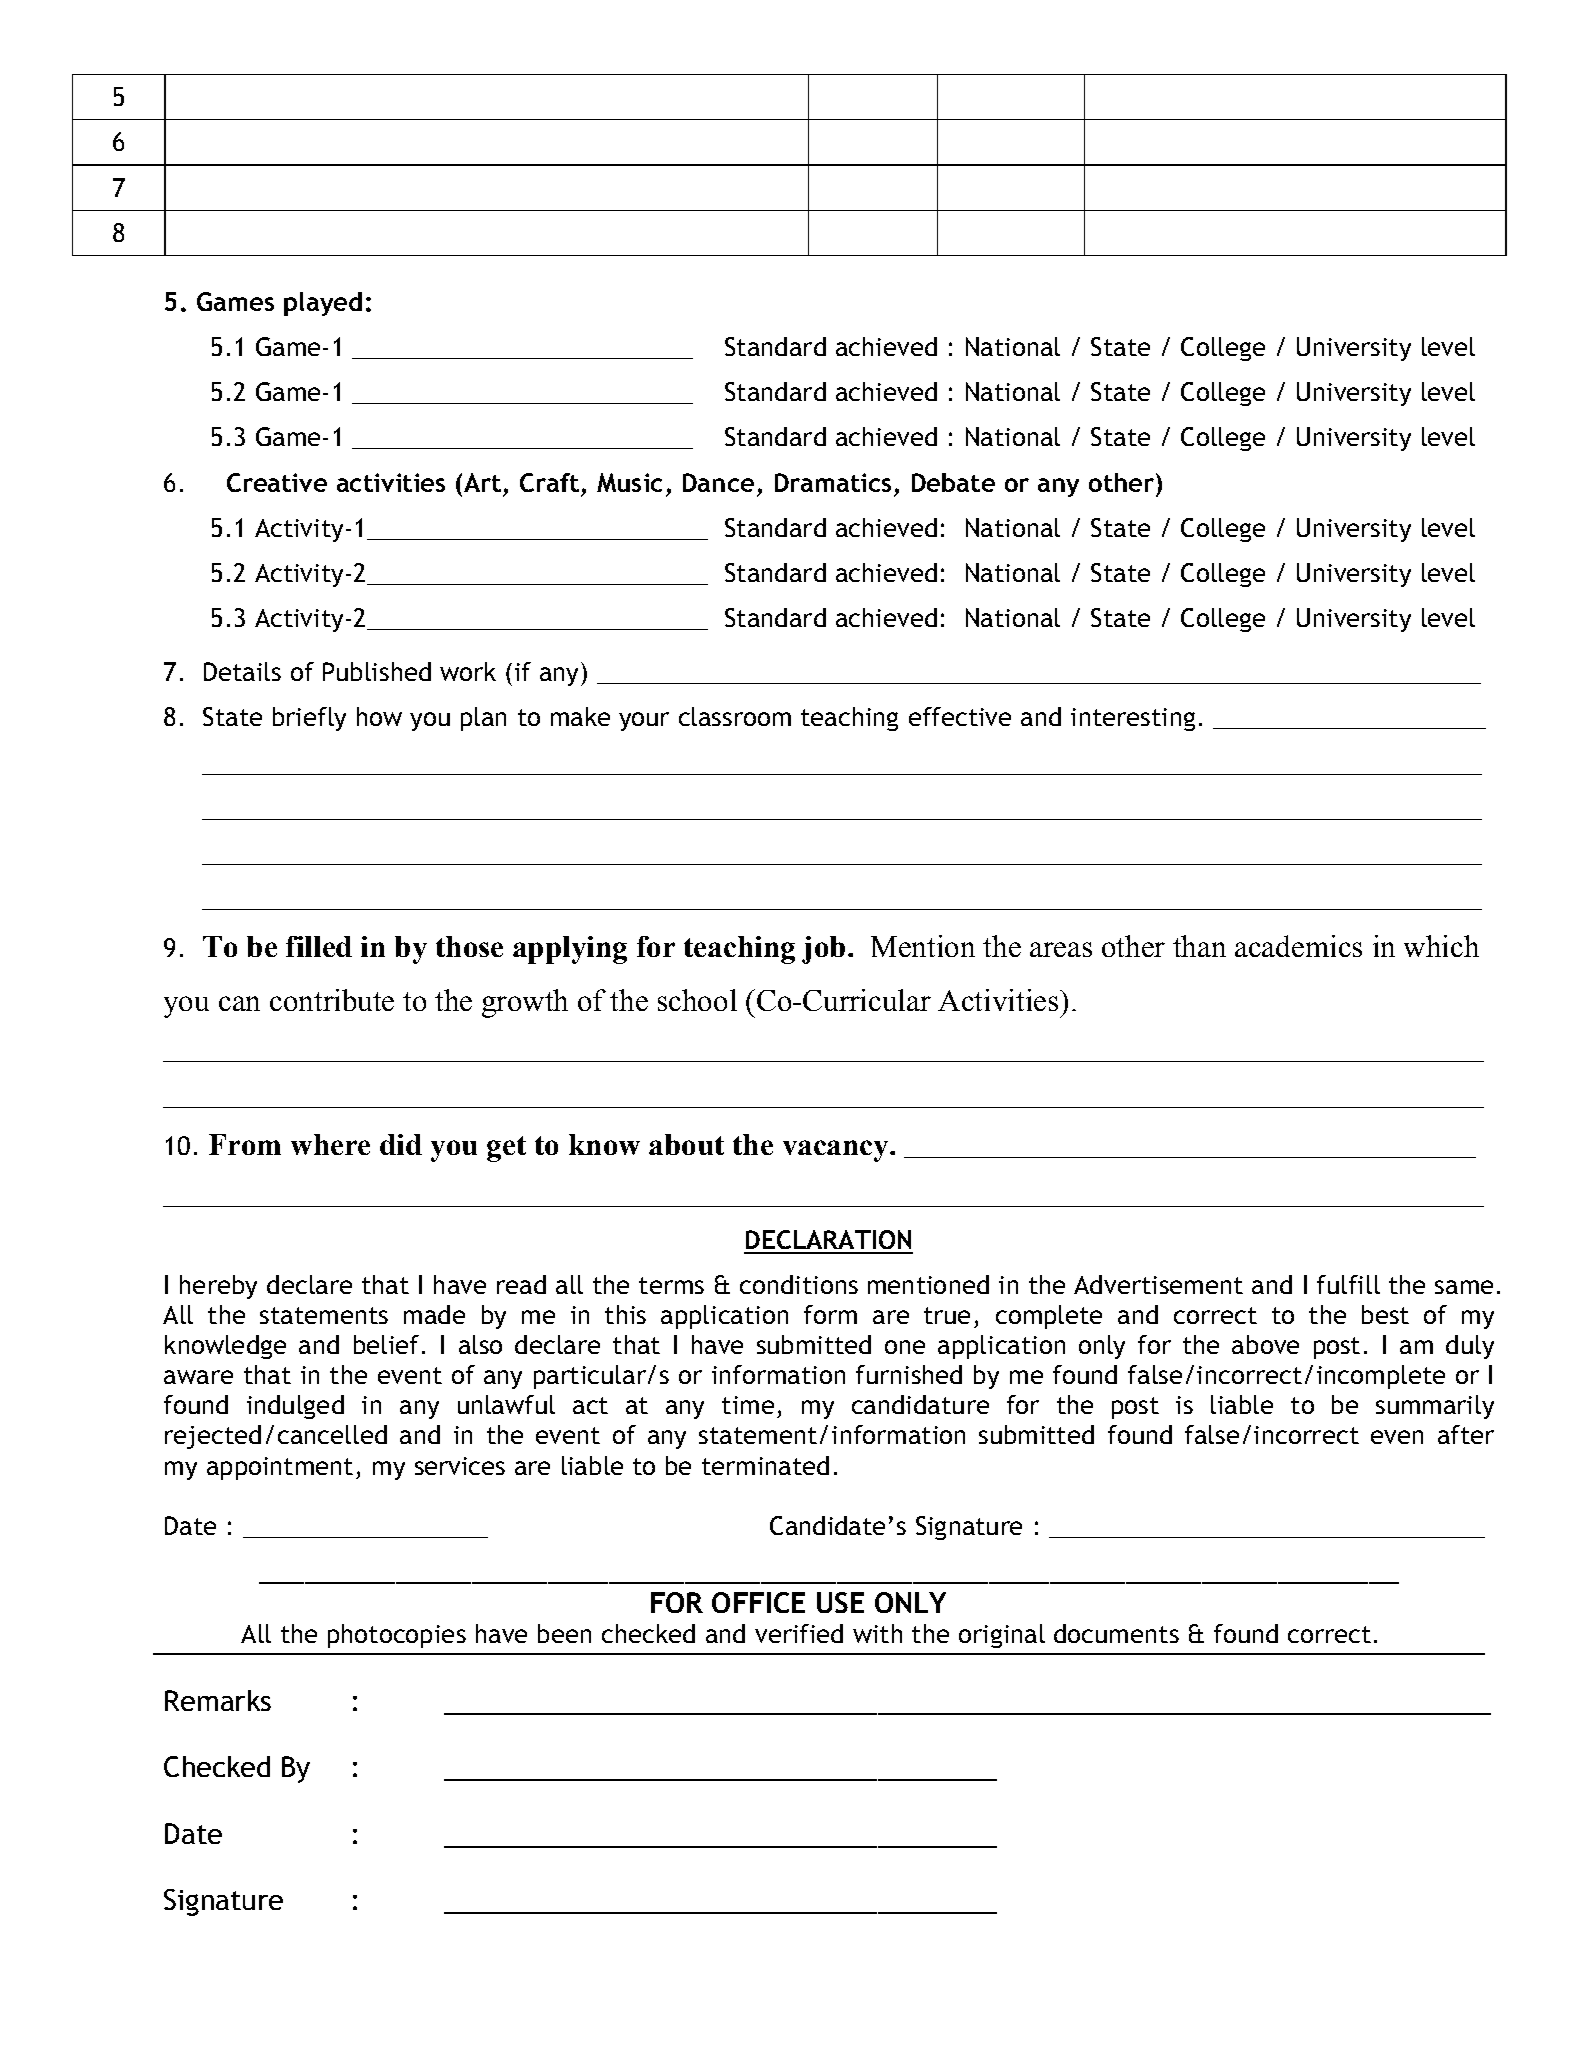 The height and width of the page is (2054, 1588). What do you see at coordinates (1116, 1633) in the page?
I see `documents` at bounding box center [1116, 1633].
